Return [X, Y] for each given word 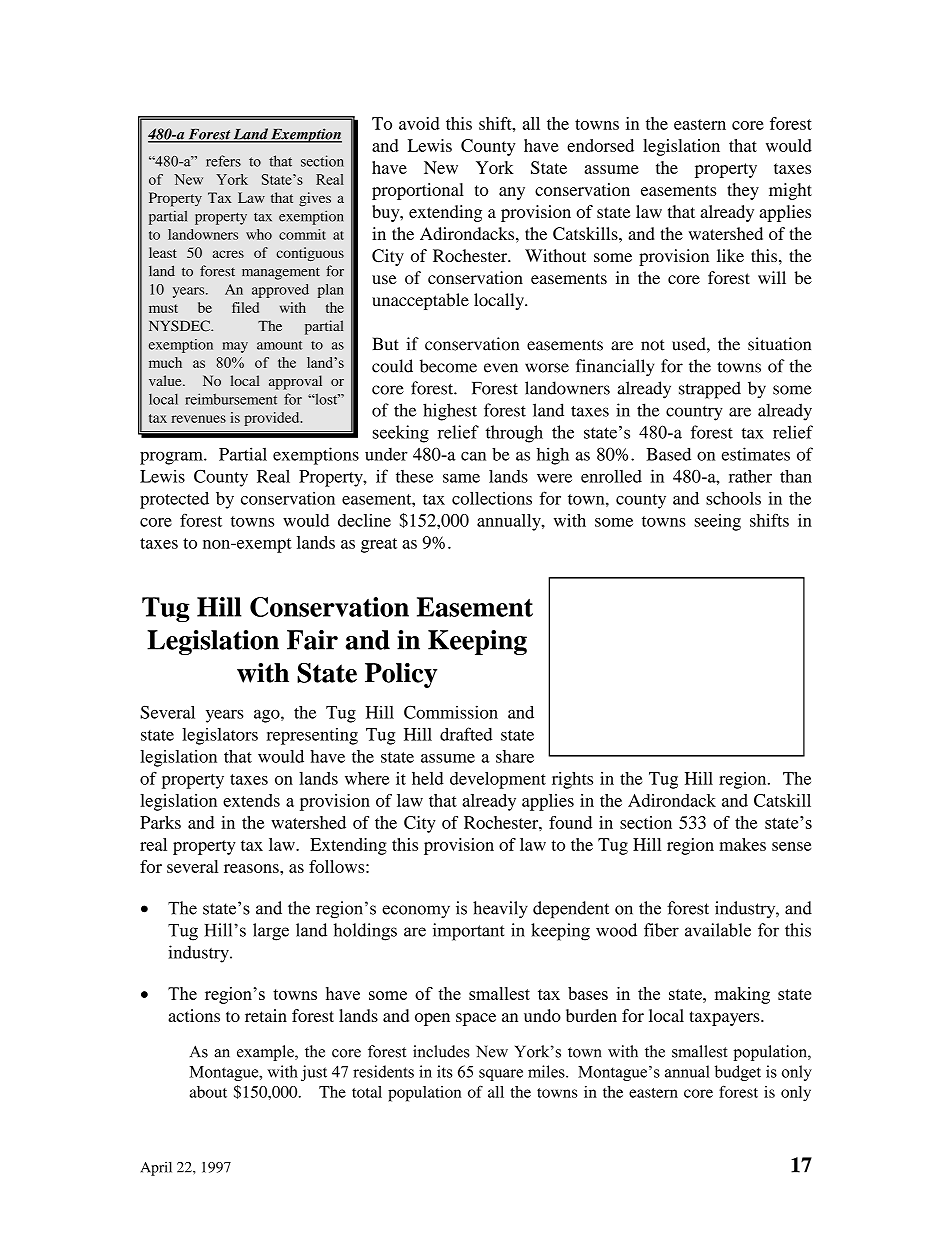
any [512, 193]
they [743, 191]
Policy [401, 675]
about [208, 1092]
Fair [312, 640]
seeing [718, 522]
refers [223, 161]
